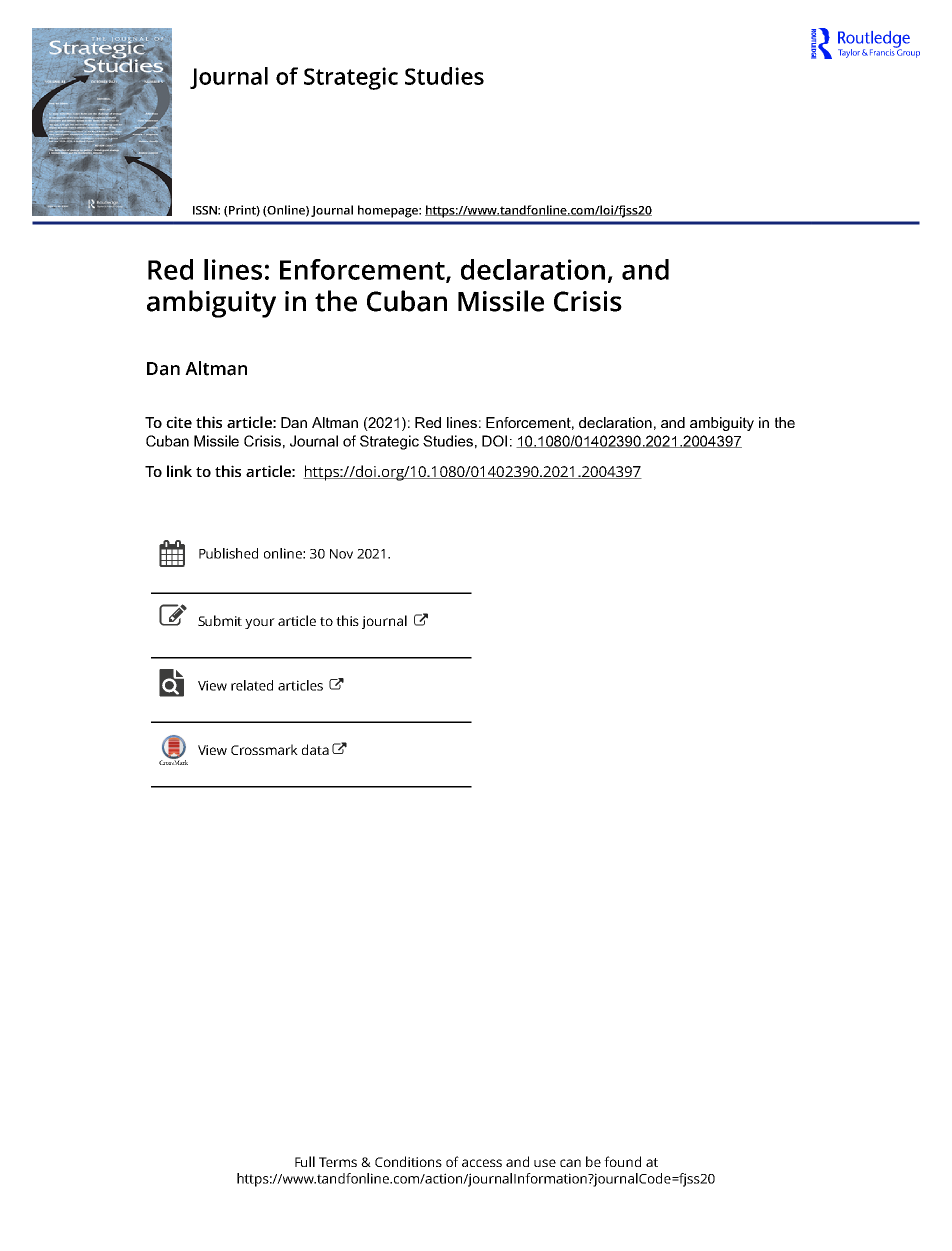 This document has width=952, height=1251. What do you see at coordinates (622, 1161) in the document?
I see `found` at bounding box center [622, 1161].
